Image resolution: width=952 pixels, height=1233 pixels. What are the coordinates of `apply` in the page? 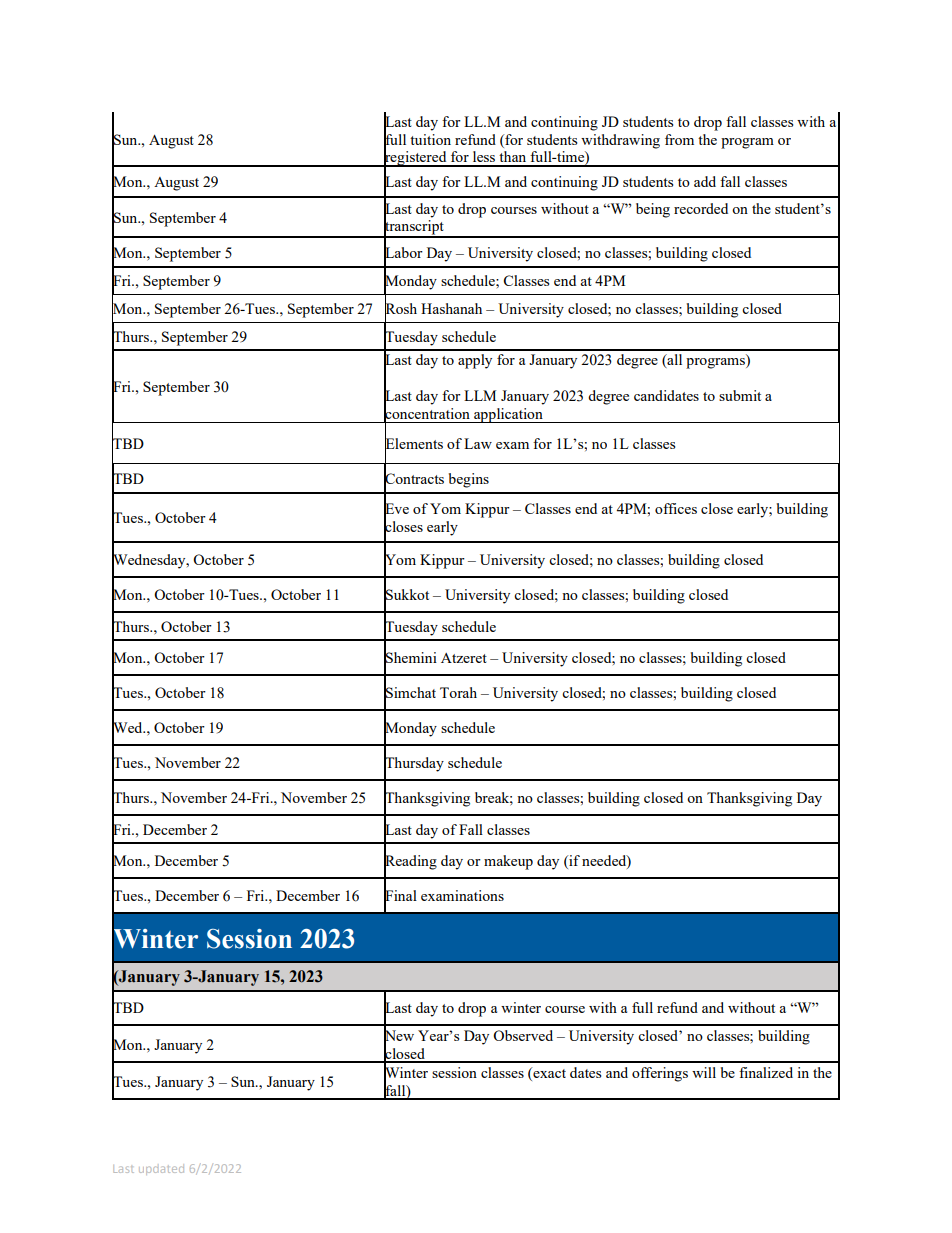 It's located at (475, 361).
